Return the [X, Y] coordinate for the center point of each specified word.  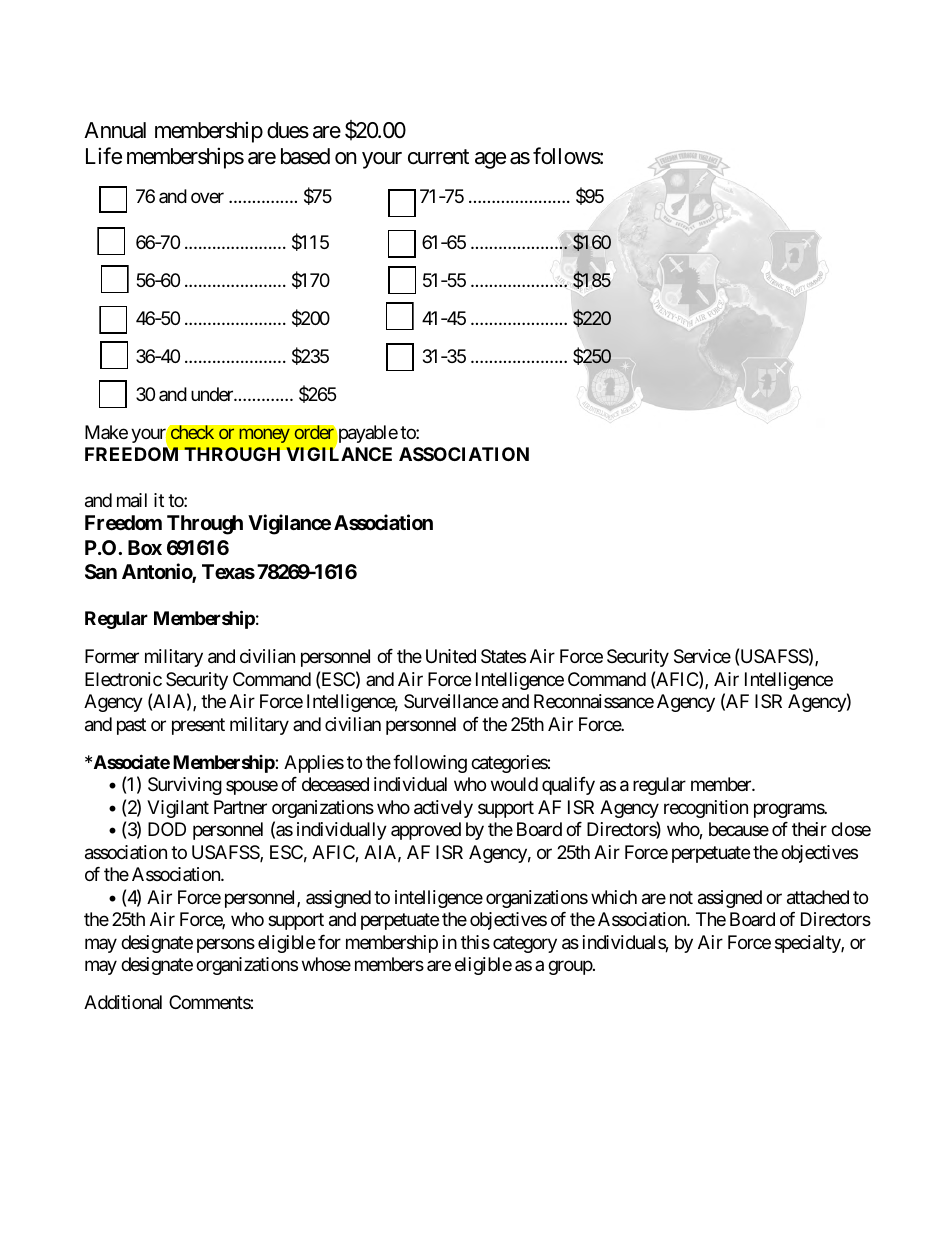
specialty [808, 944]
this [475, 942]
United [451, 656]
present [198, 726]
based [305, 156]
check [193, 432]
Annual [115, 130]
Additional [123, 1002]
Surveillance [451, 701]
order [314, 432]
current [438, 157]
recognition [706, 809]
